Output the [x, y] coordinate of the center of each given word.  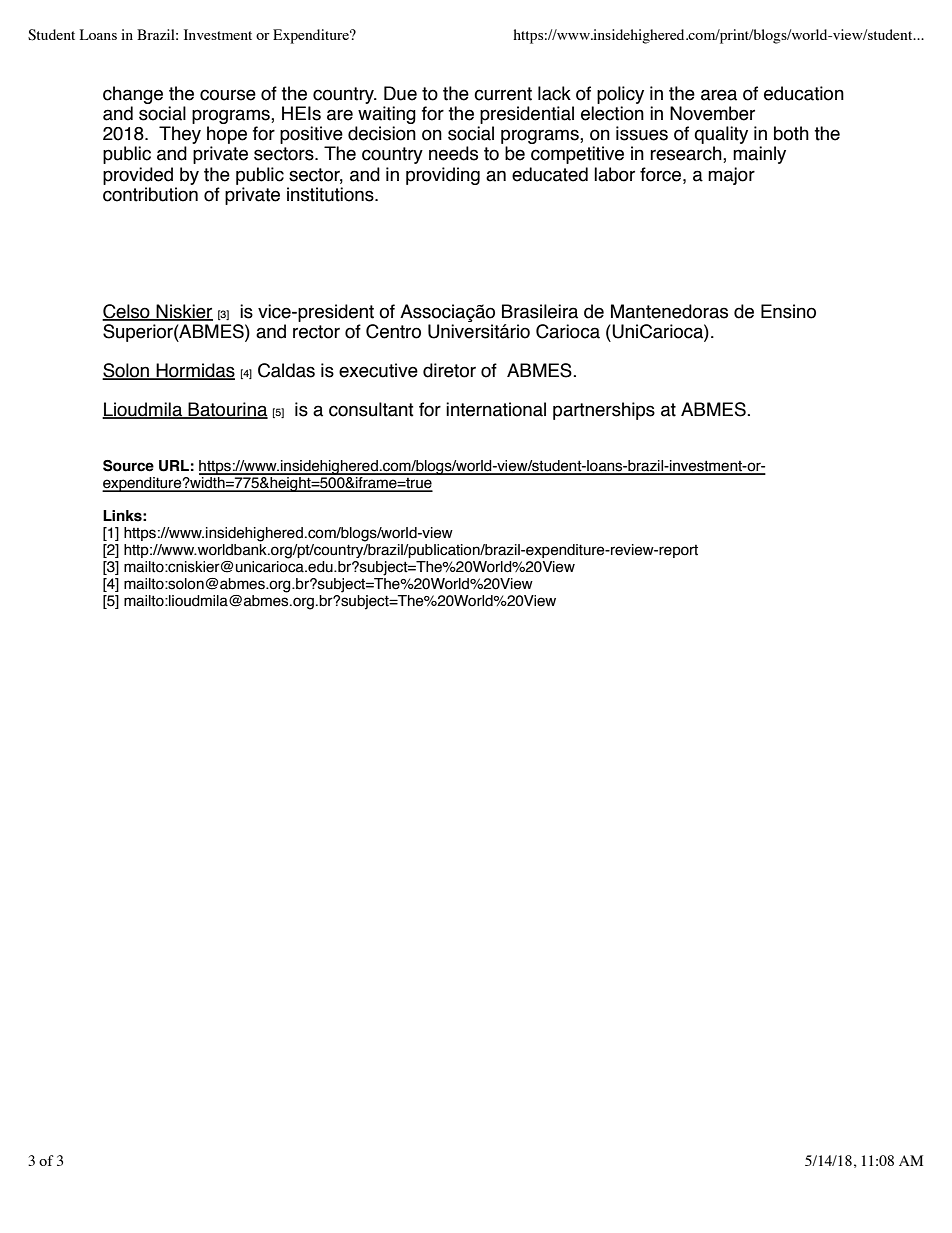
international [496, 409]
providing [443, 176]
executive [378, 370]
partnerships [604, 411]
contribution [150, 194]
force [662, 174]
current [503, 94]
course [228, 95]
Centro [393, 331]
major [731, 176]
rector [316, 332]
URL [174, 466]
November [712, 113]
